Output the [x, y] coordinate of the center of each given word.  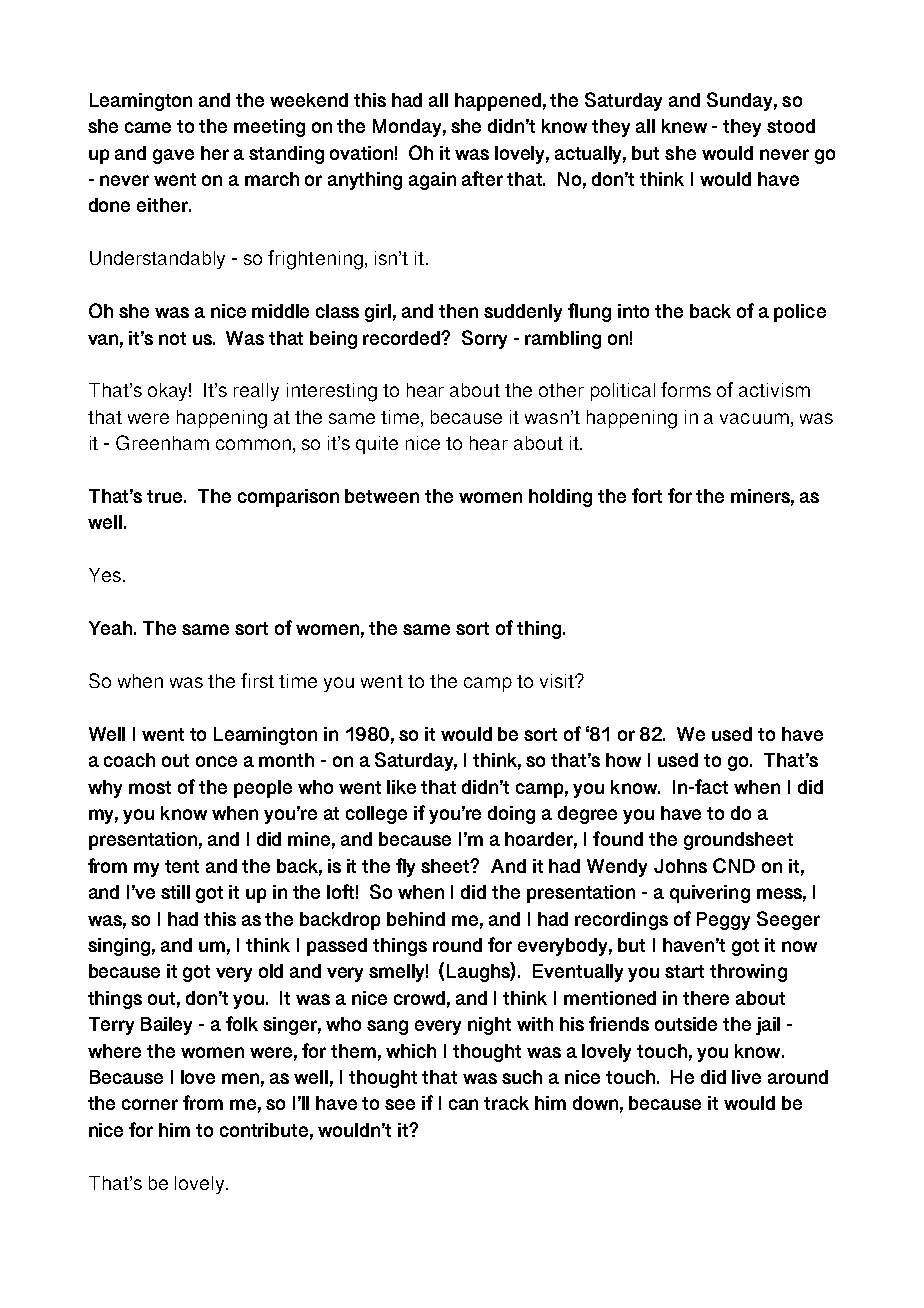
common [253, 444]
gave [173, 156]
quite [377, 445]
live [746, 1077]
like [401, 787]
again [432, 181]
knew [684, 126]
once [216, 761]
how [623, 760]
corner [150, 1104]
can [463, 1104]
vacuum [754, 418]
